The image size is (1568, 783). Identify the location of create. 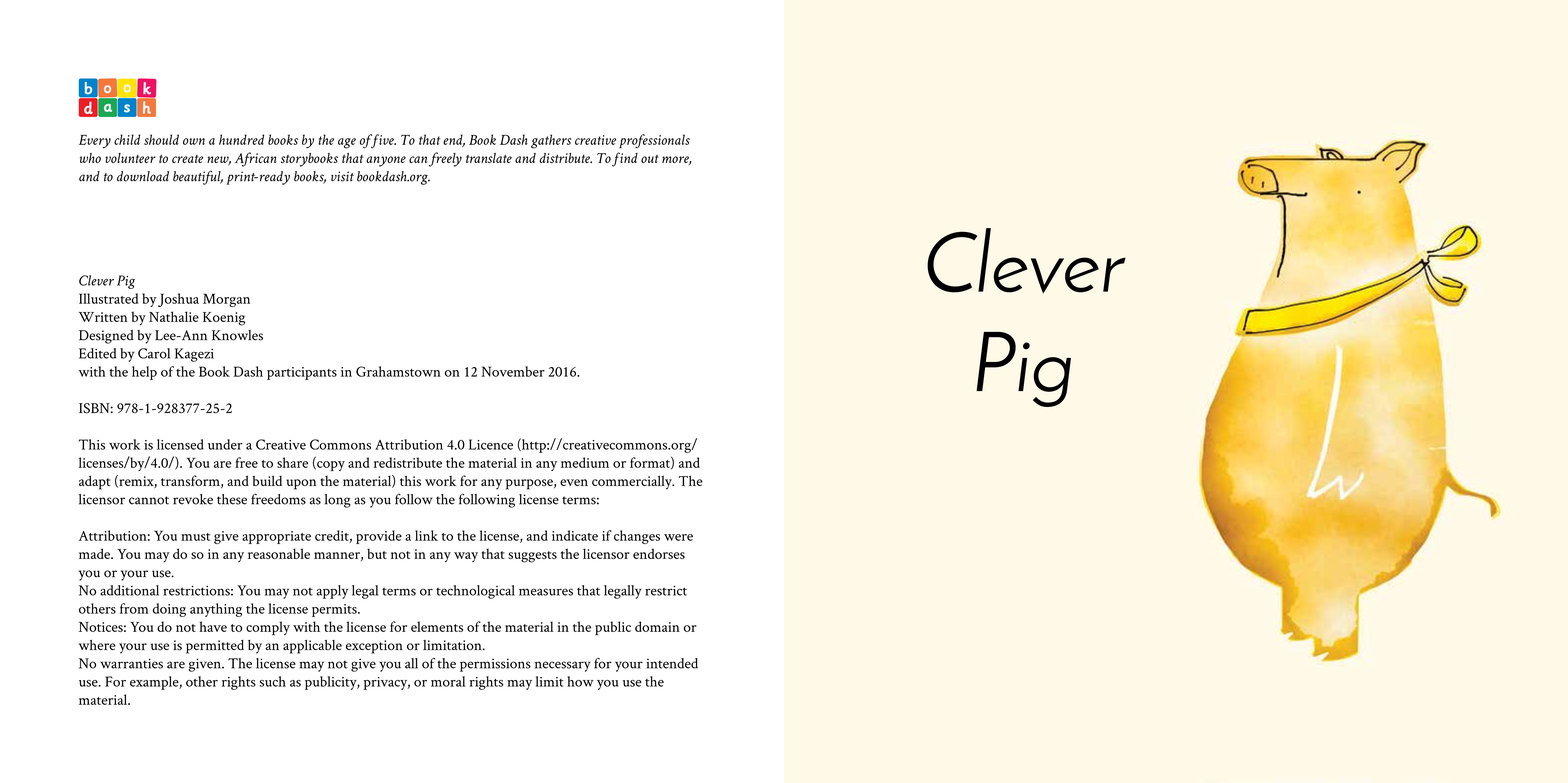
(187, 159).
